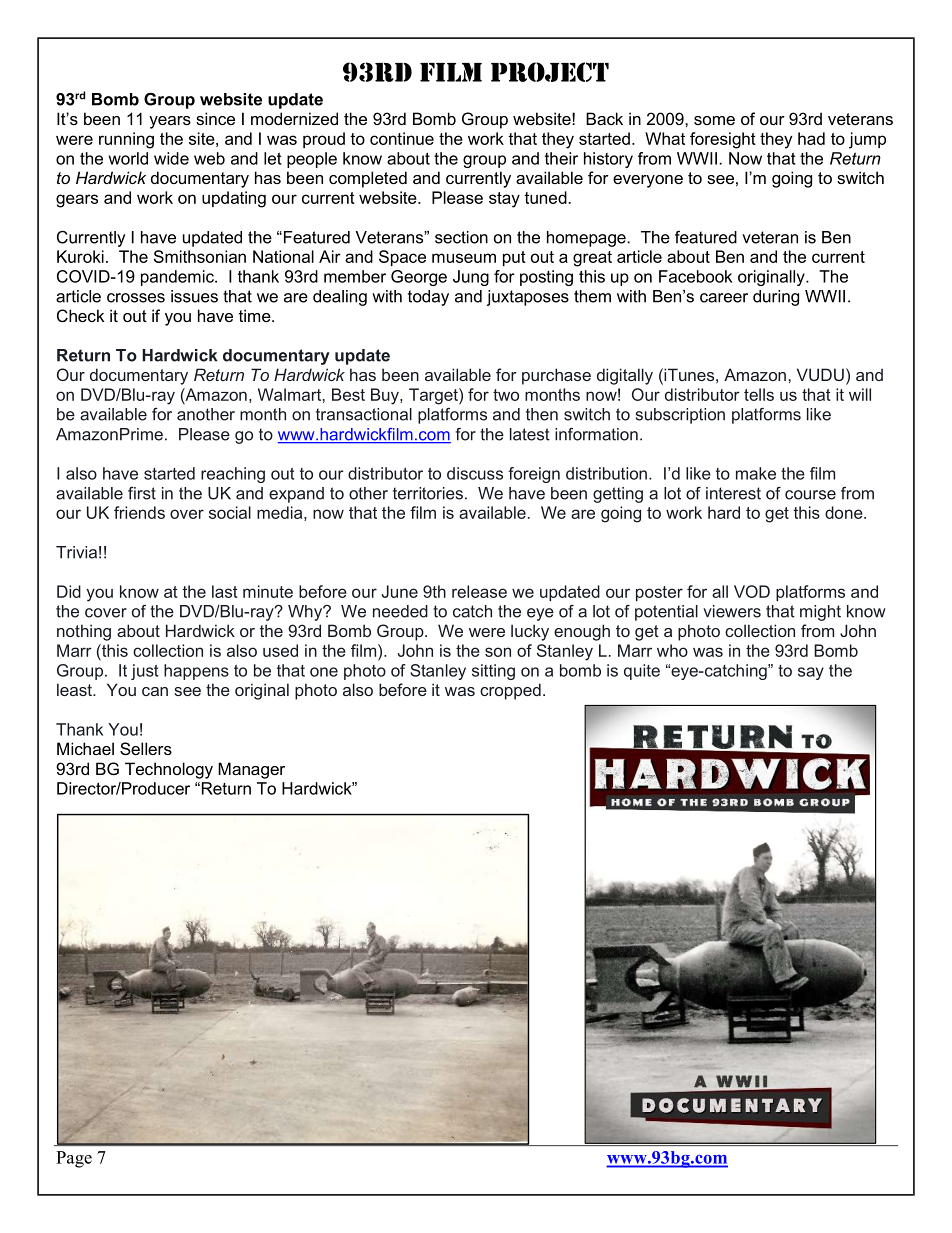 The image size is (952, 1233). Describe the element at coordinates (530, 434) in the screenshot. I see `latest` at that location.
